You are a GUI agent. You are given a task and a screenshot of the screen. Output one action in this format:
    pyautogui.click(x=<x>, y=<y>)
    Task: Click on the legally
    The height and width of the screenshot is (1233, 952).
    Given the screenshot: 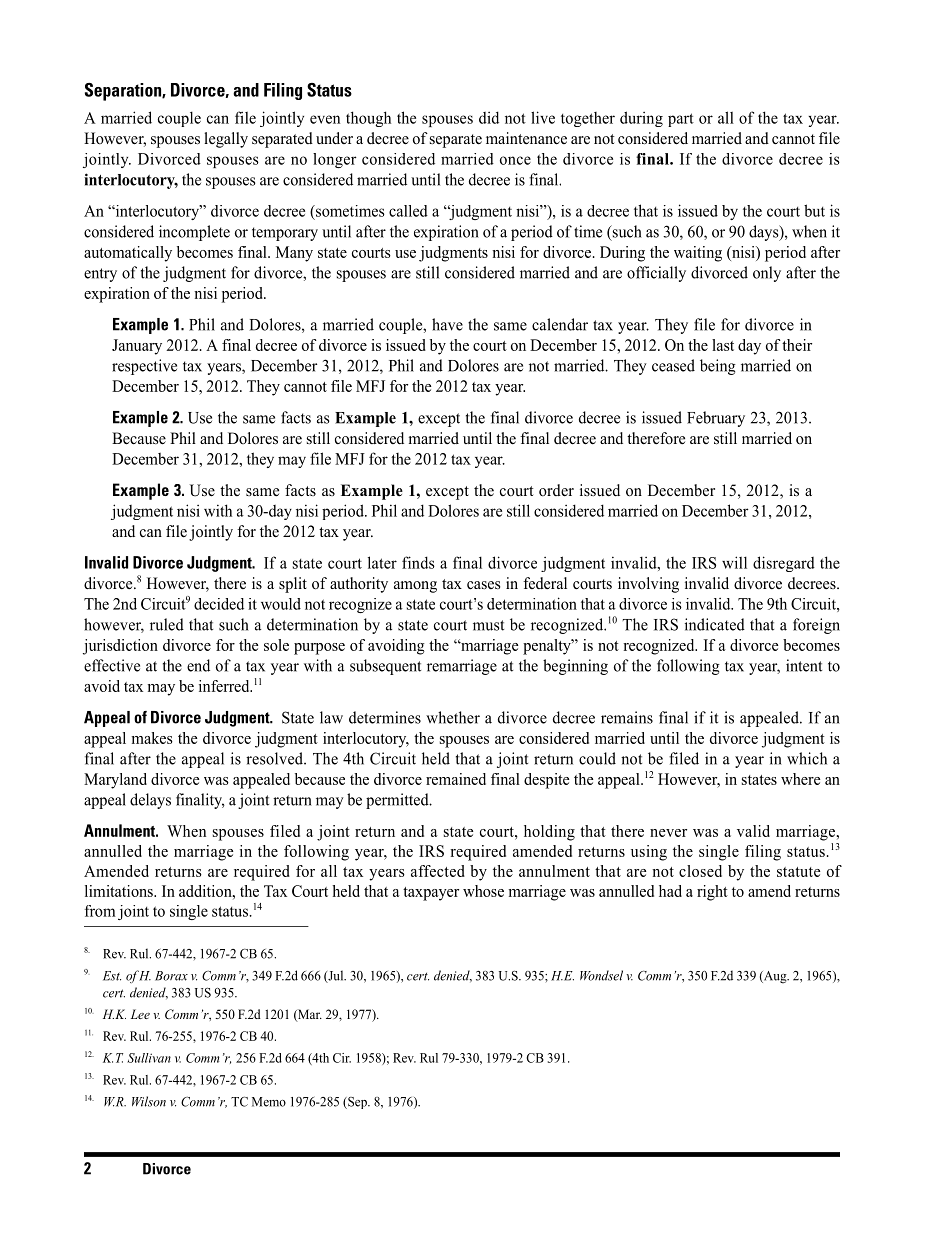 What is the action you would take?
    pyautogui.click(x=226, y=140)
